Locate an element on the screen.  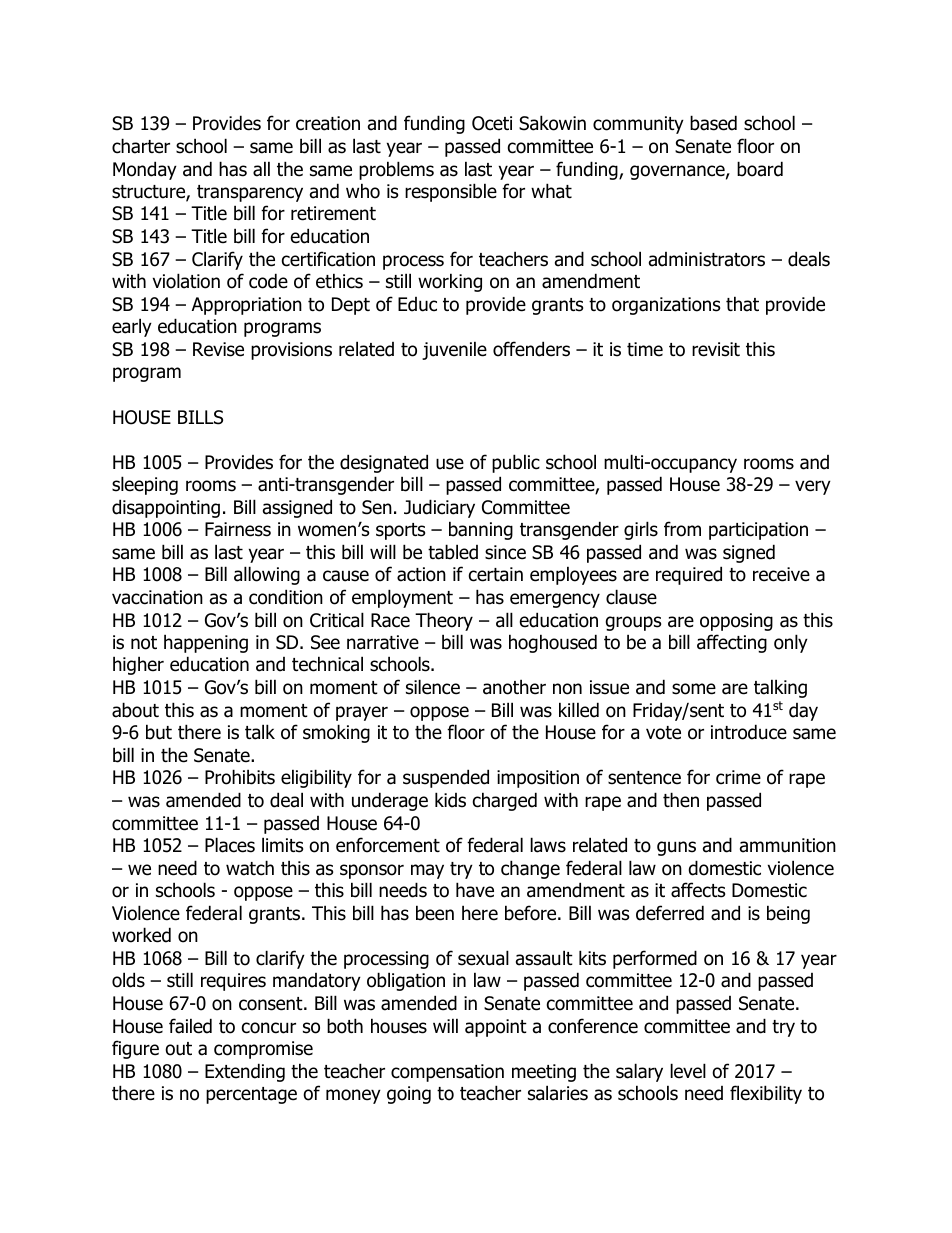
level is located at coordinates (688, 1071).
